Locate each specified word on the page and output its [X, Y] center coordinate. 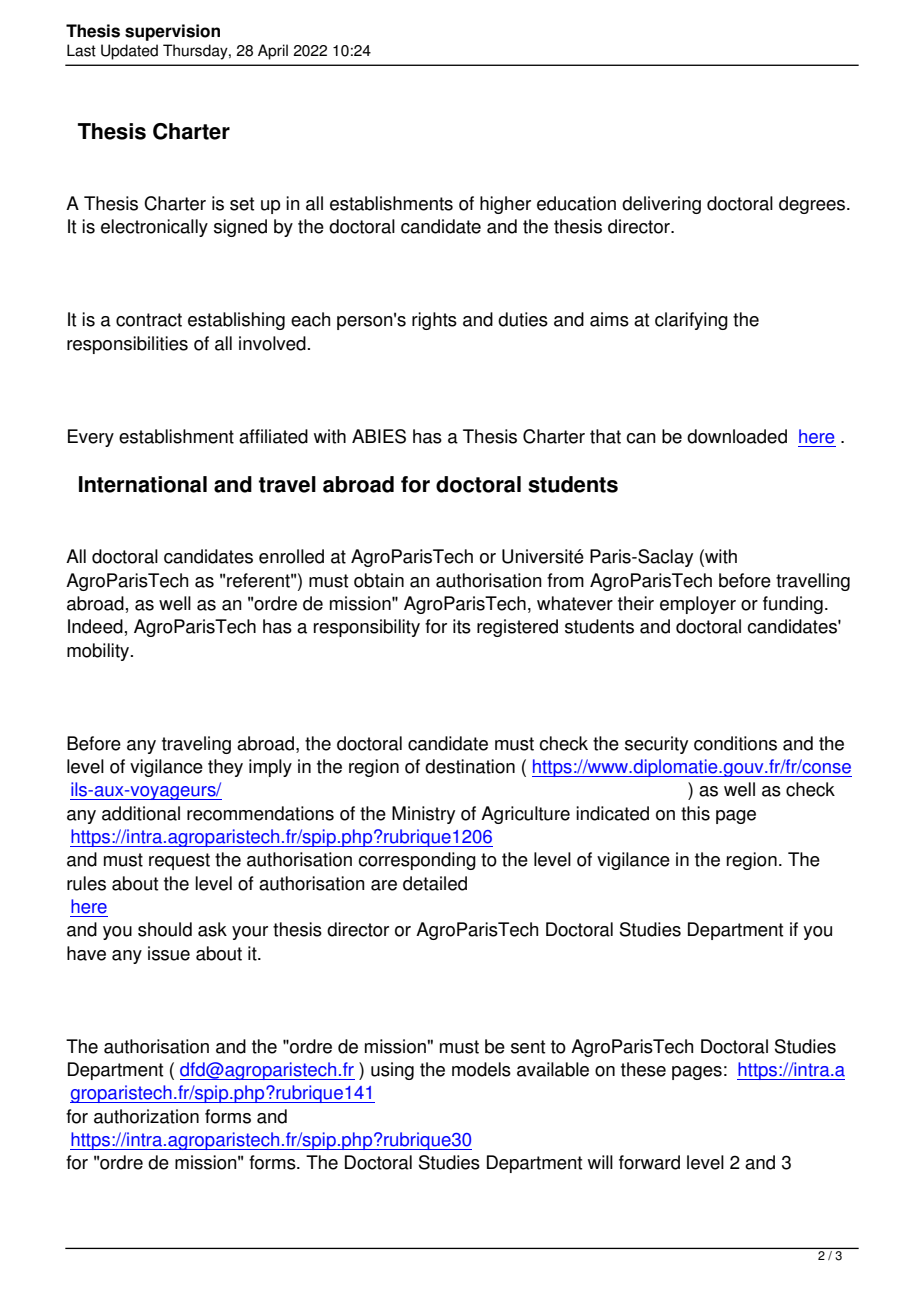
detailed [435, 883]
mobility [99, 652]
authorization [146, 1116]
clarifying [691, 321]
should [165, 929]
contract [149, 320]
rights [434, 321]
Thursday [196, 52]
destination [470, 766]
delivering [661, 205]
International [143, 484]
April [273, 52]
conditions [735, 743]
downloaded [737, 436]
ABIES [379, 436]
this [695, 813]
